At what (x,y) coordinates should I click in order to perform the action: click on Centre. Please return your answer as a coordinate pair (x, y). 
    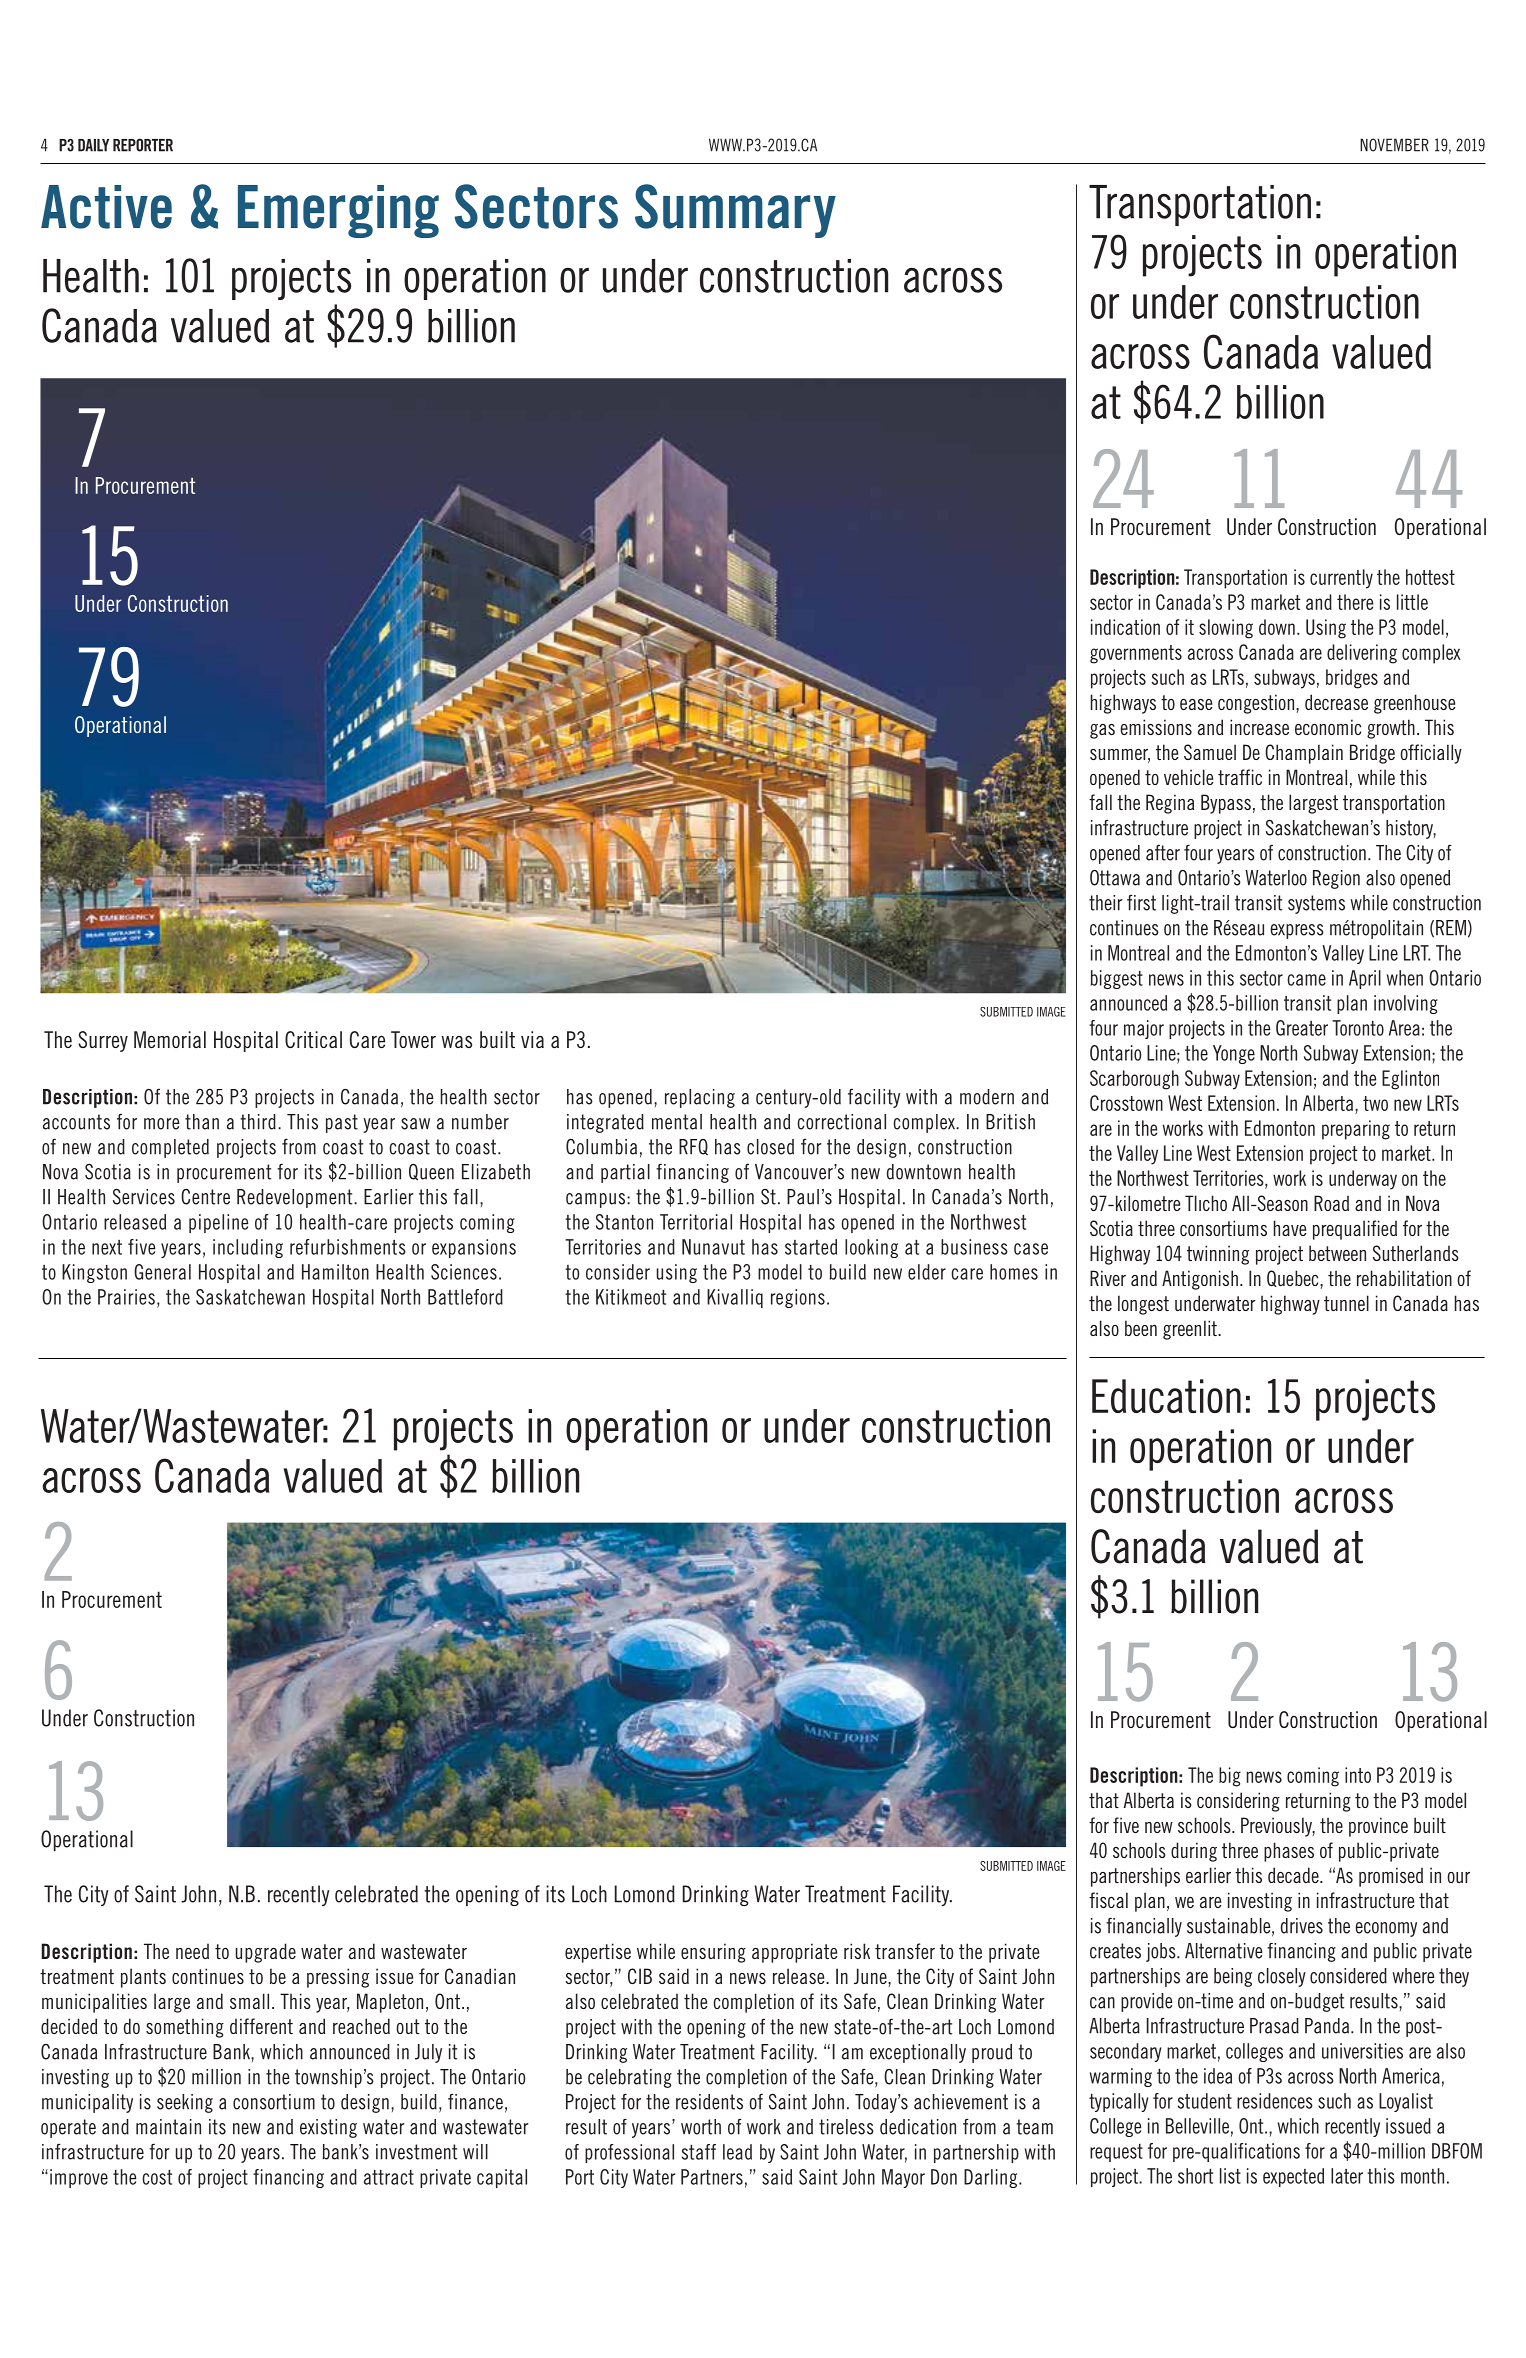
    Looking at the image, I should click on (205, 1197).
